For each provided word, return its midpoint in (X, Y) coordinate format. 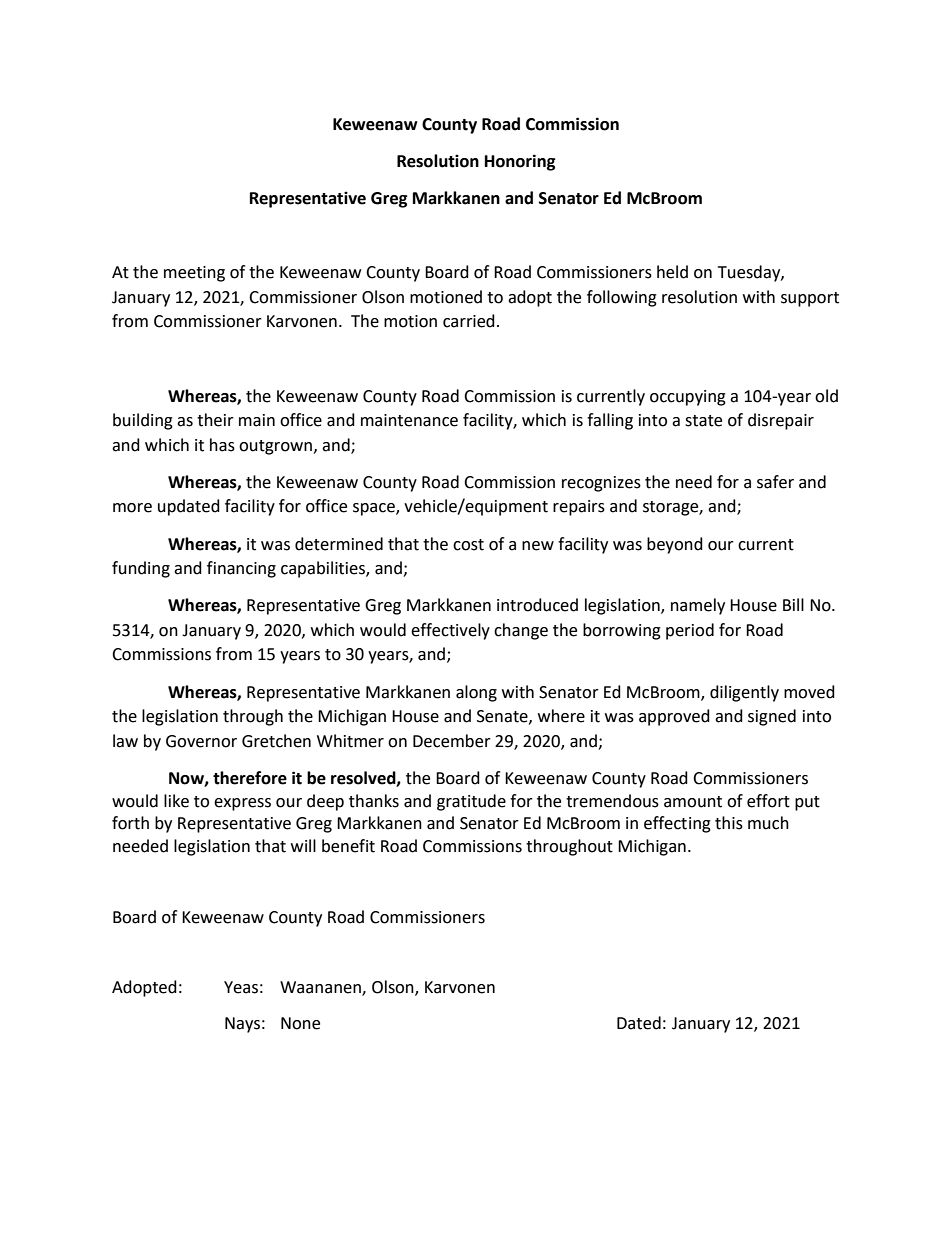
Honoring (520, 162)
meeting (194, 274)
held (672, 272)
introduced (537, 605)
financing (241, 569)
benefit (348, 846)
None (300, 1023)
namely (698, 606)
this (729, 823)
